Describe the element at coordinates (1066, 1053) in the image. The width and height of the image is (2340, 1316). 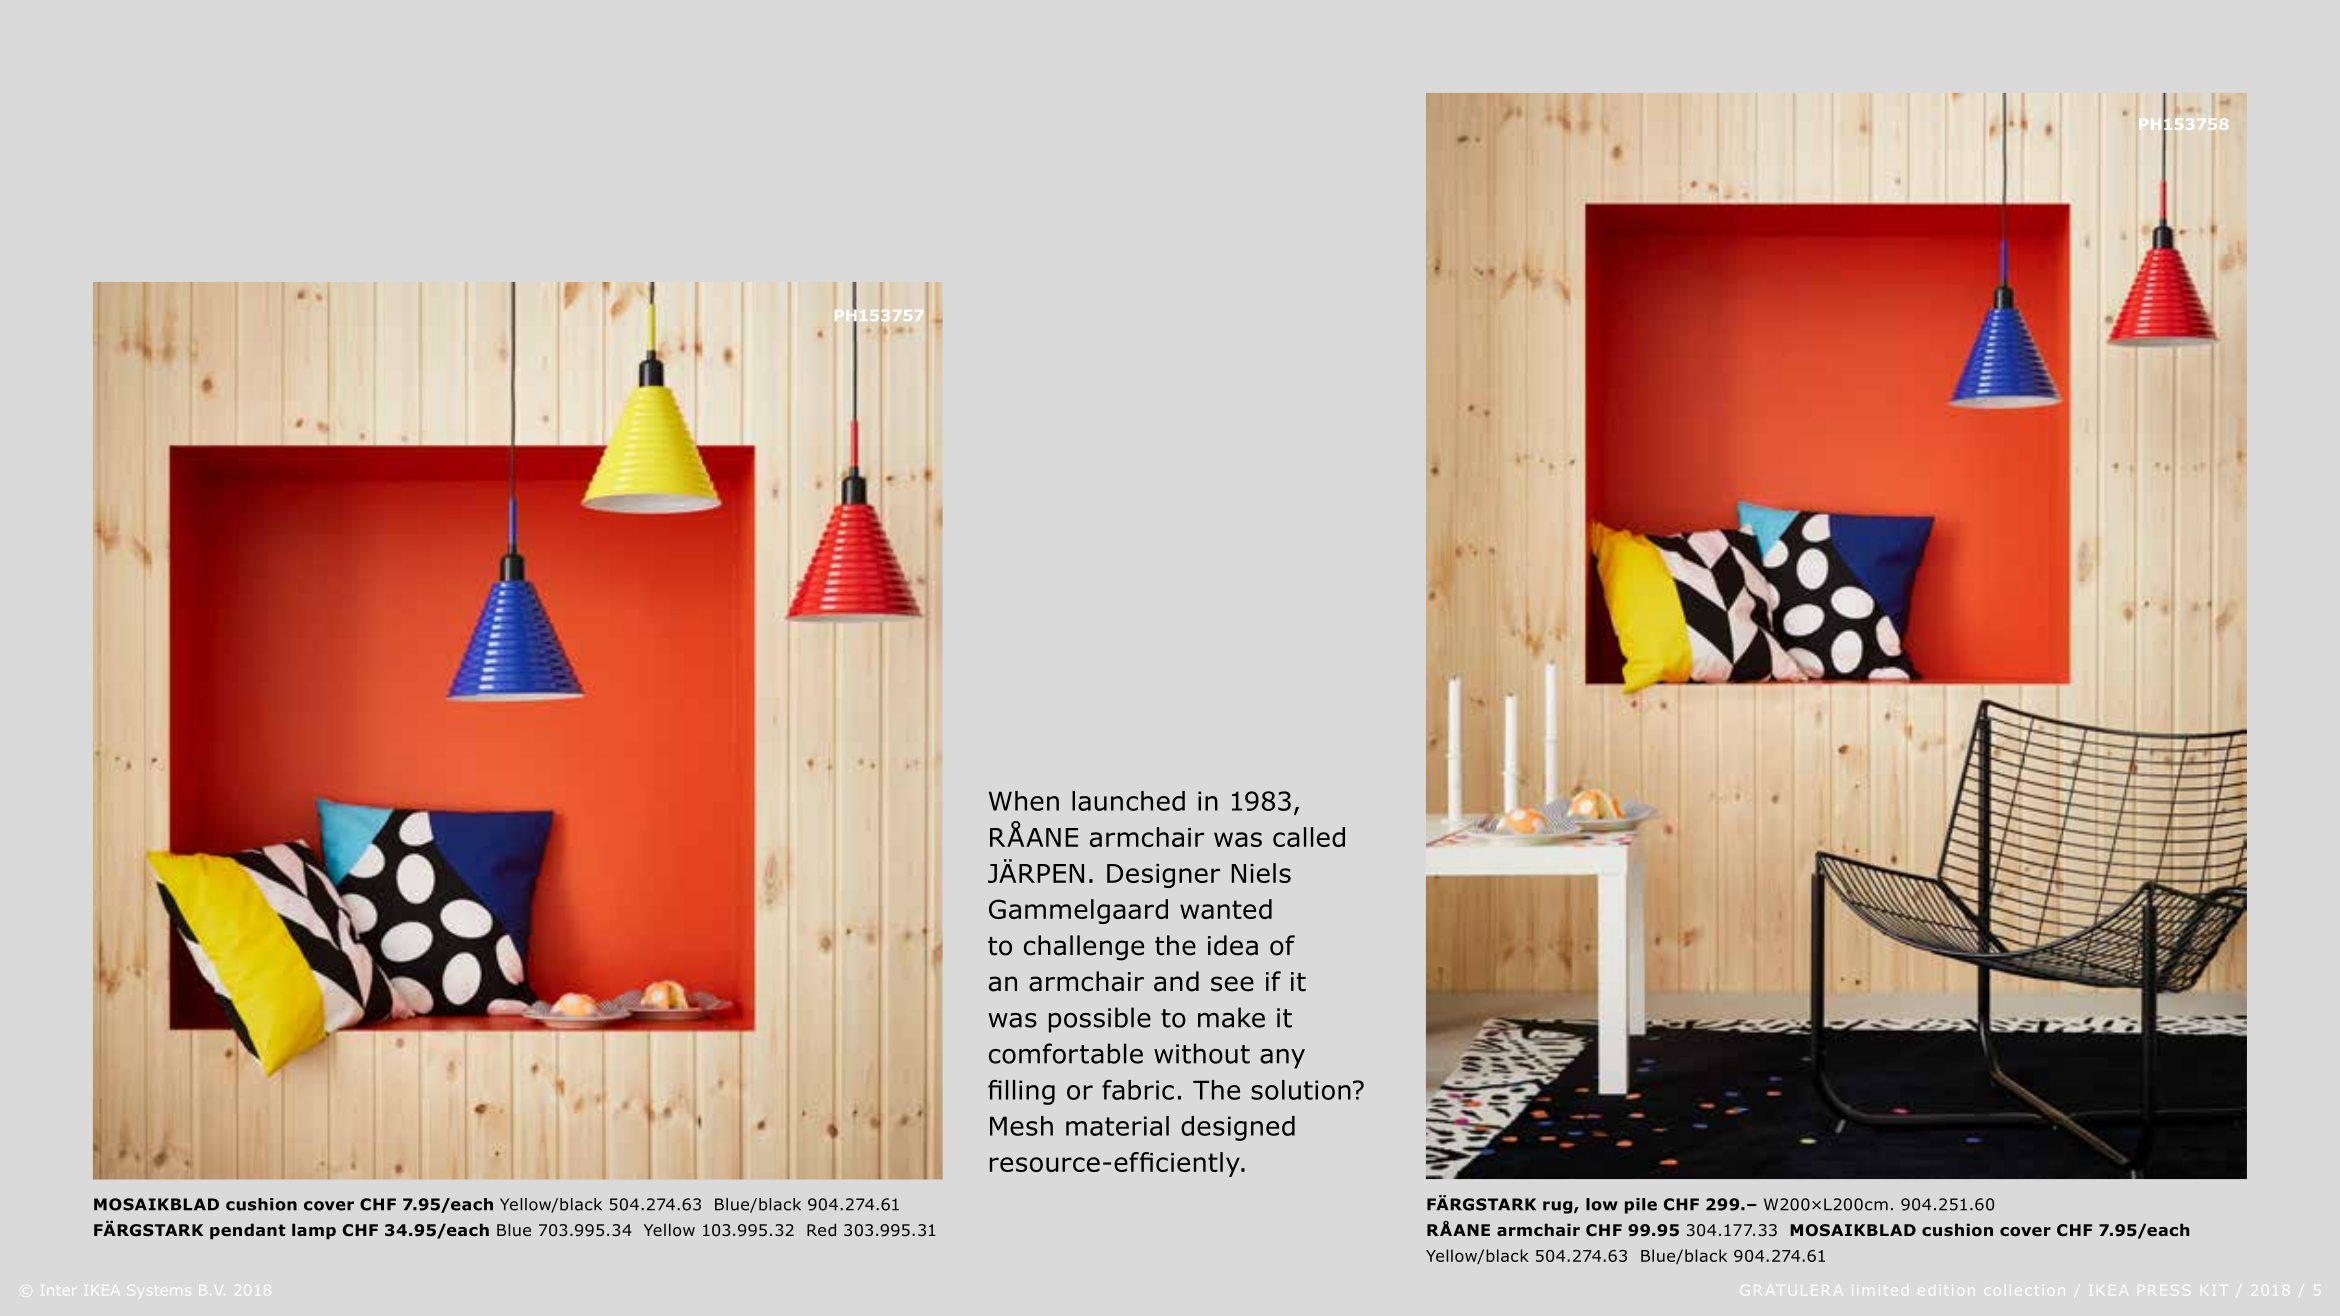
I see `comfortable` at that location.
